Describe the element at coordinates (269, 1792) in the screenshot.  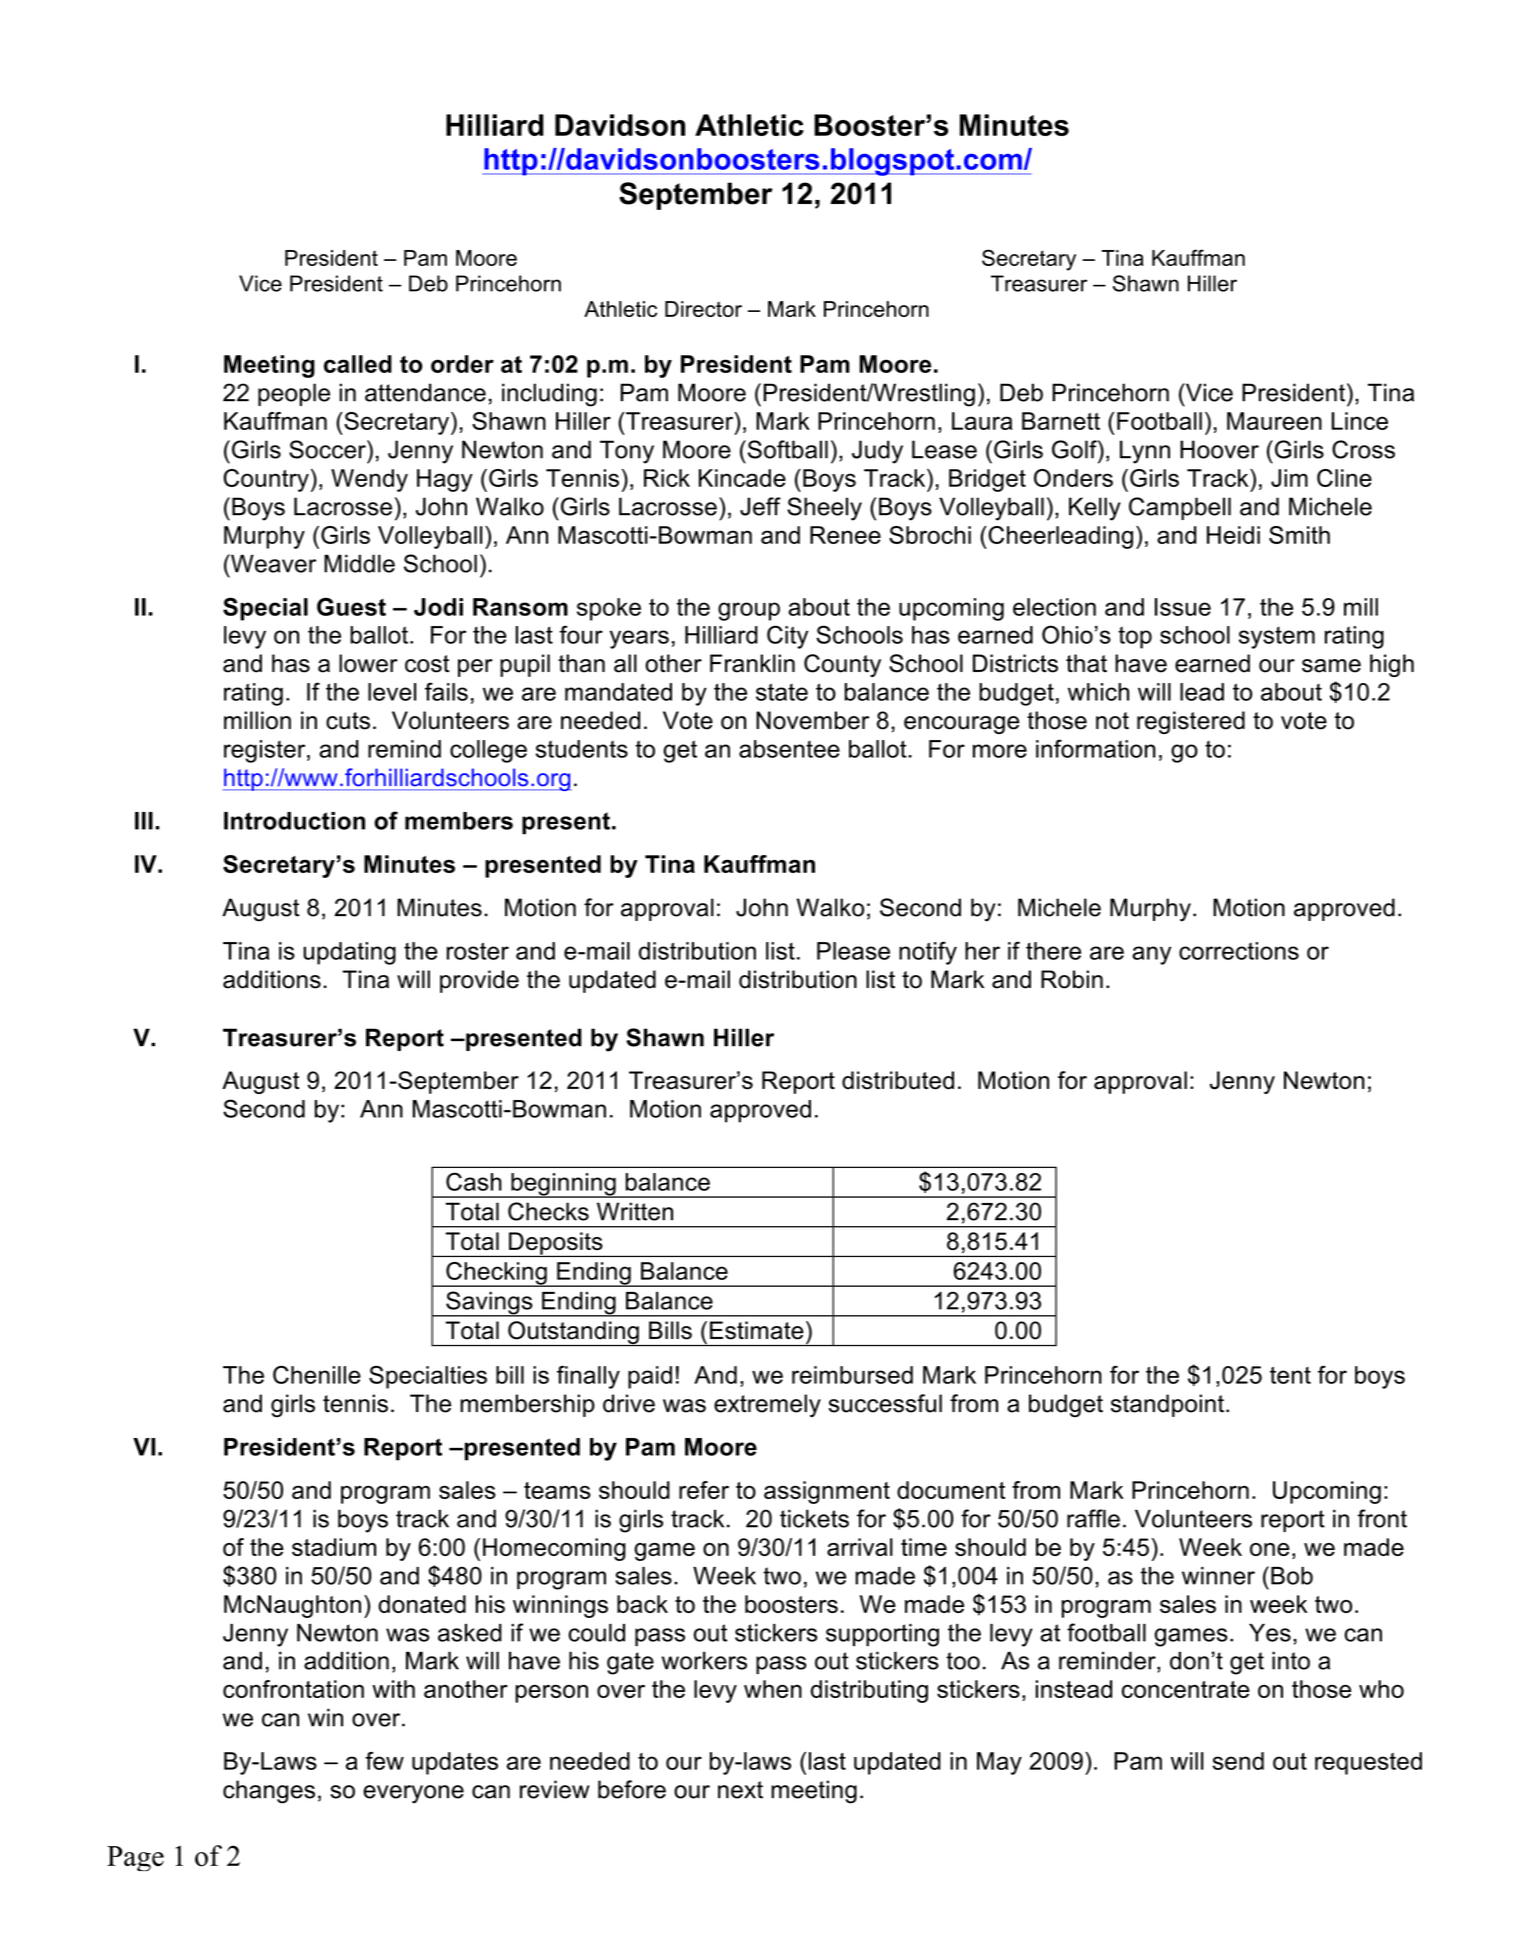
I see `changes` at that location.
